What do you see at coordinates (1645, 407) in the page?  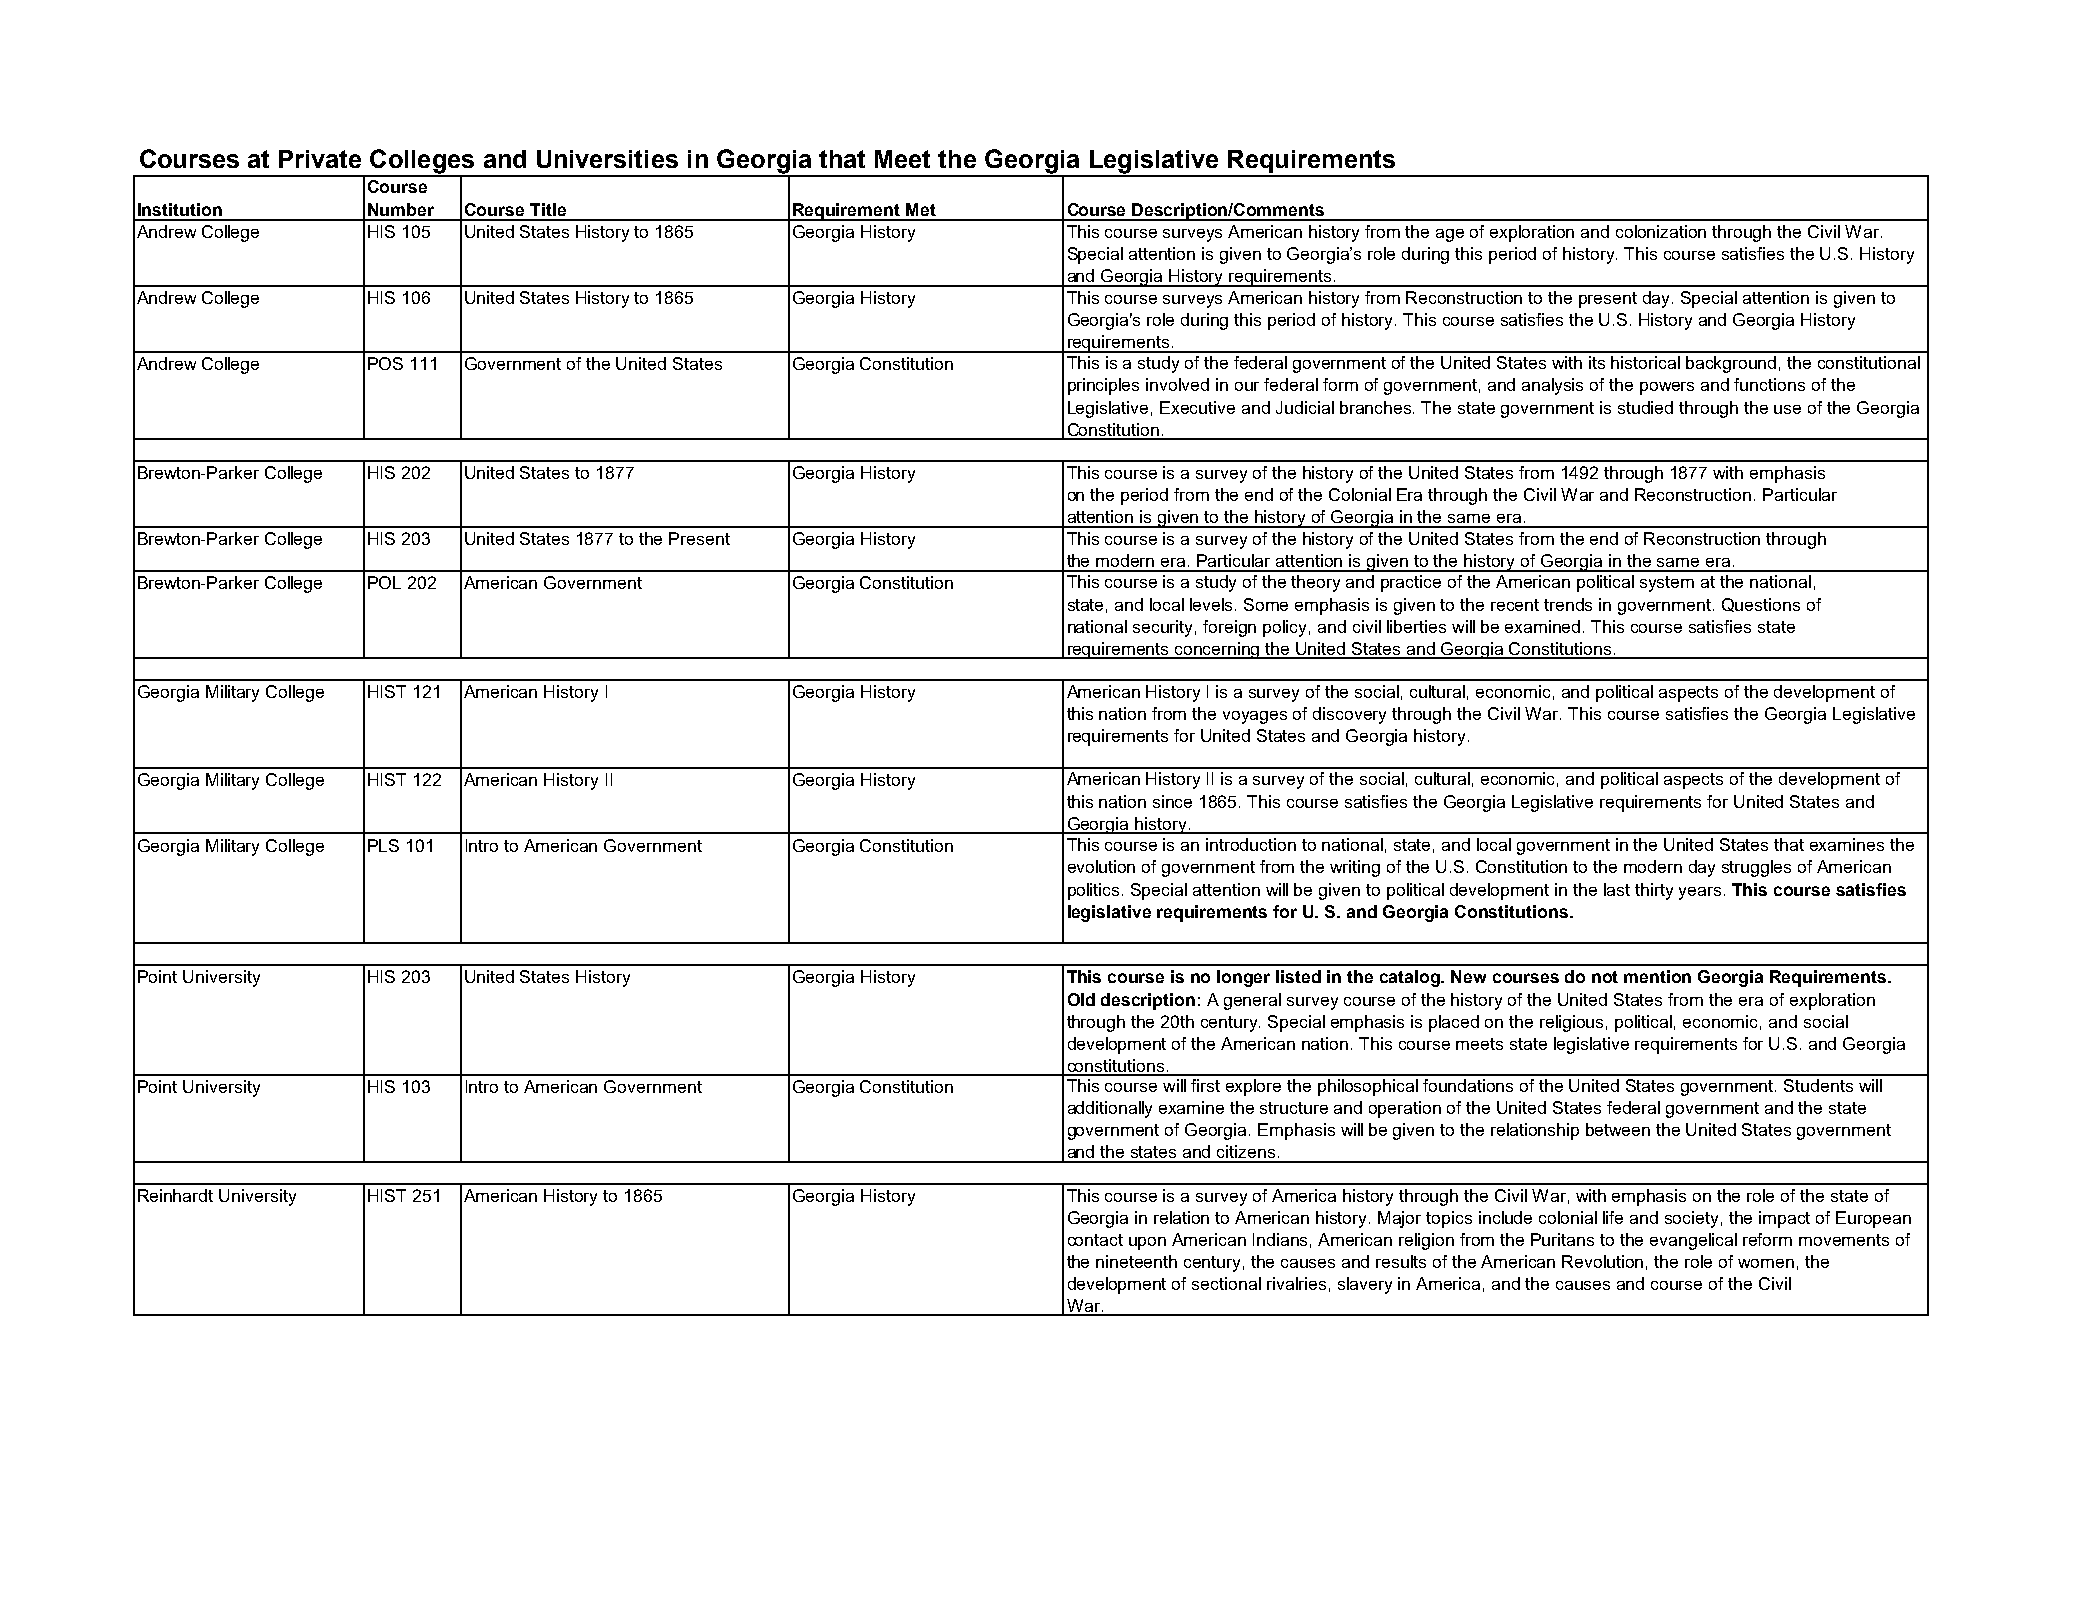 I see `studied` at bounding box center [1645, 407].
